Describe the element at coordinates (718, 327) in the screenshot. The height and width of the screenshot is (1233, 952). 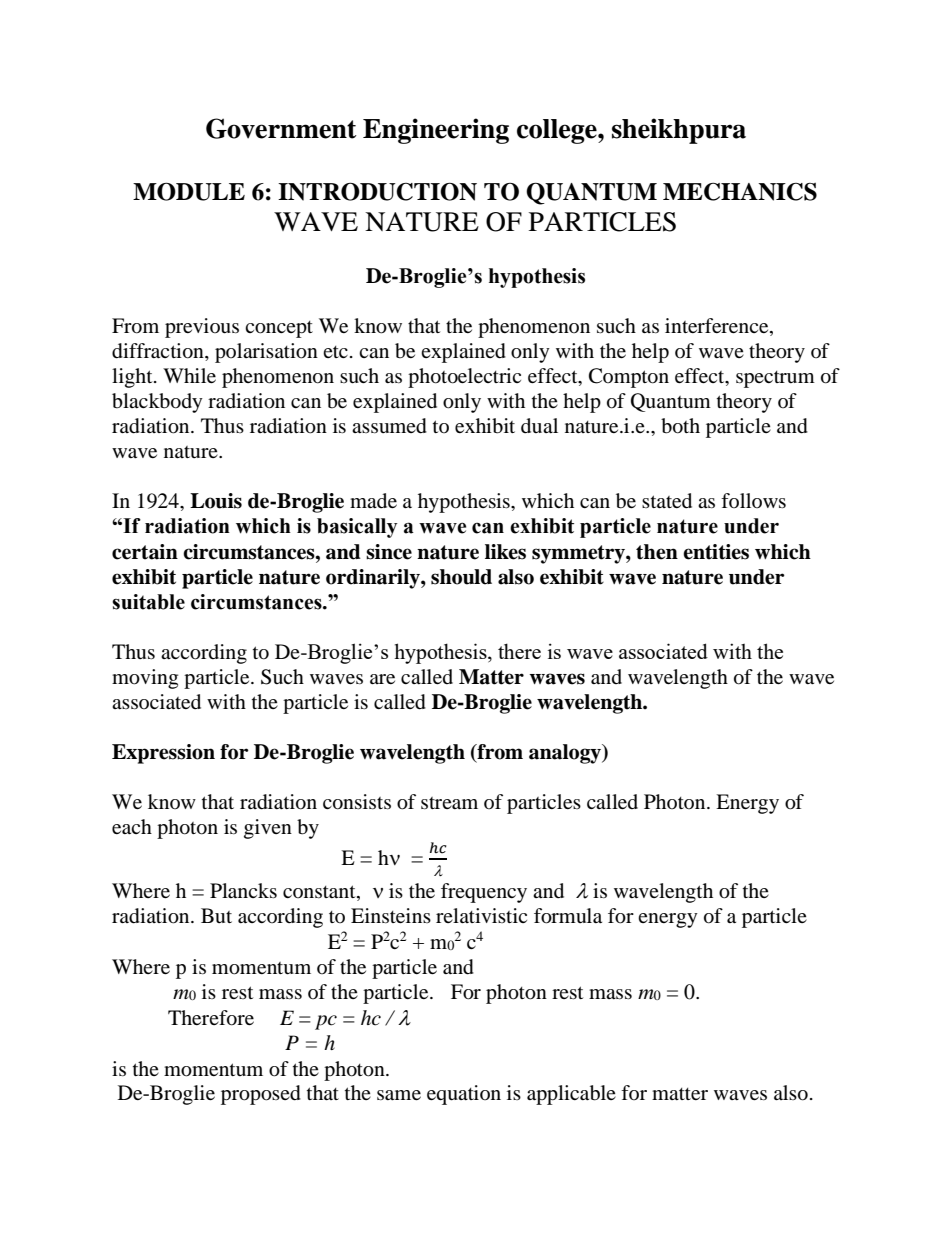
I see `interference` at that location.
